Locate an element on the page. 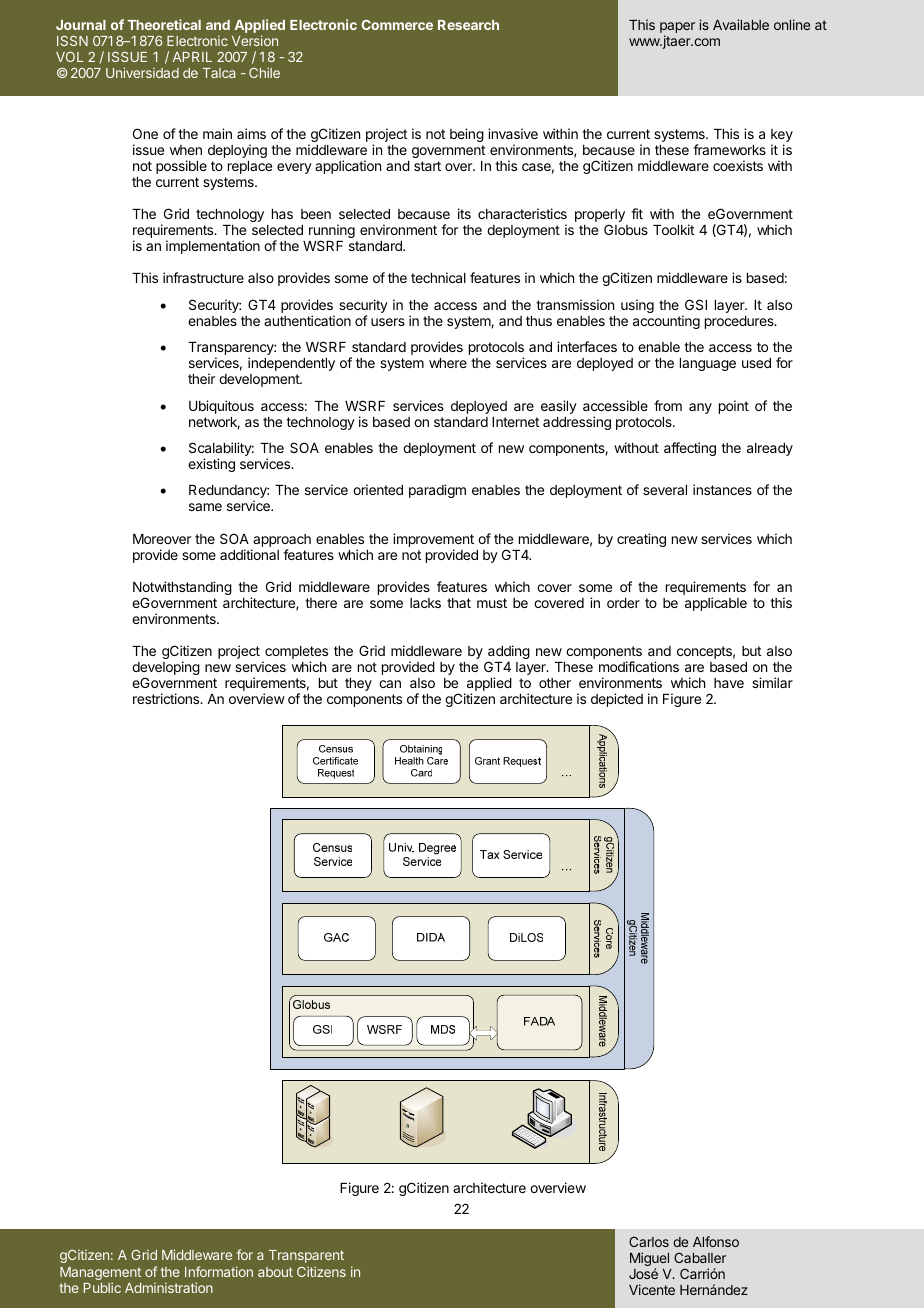 The image size is (924, 1308). Alfonso is located at coordinates (716, 1241).
